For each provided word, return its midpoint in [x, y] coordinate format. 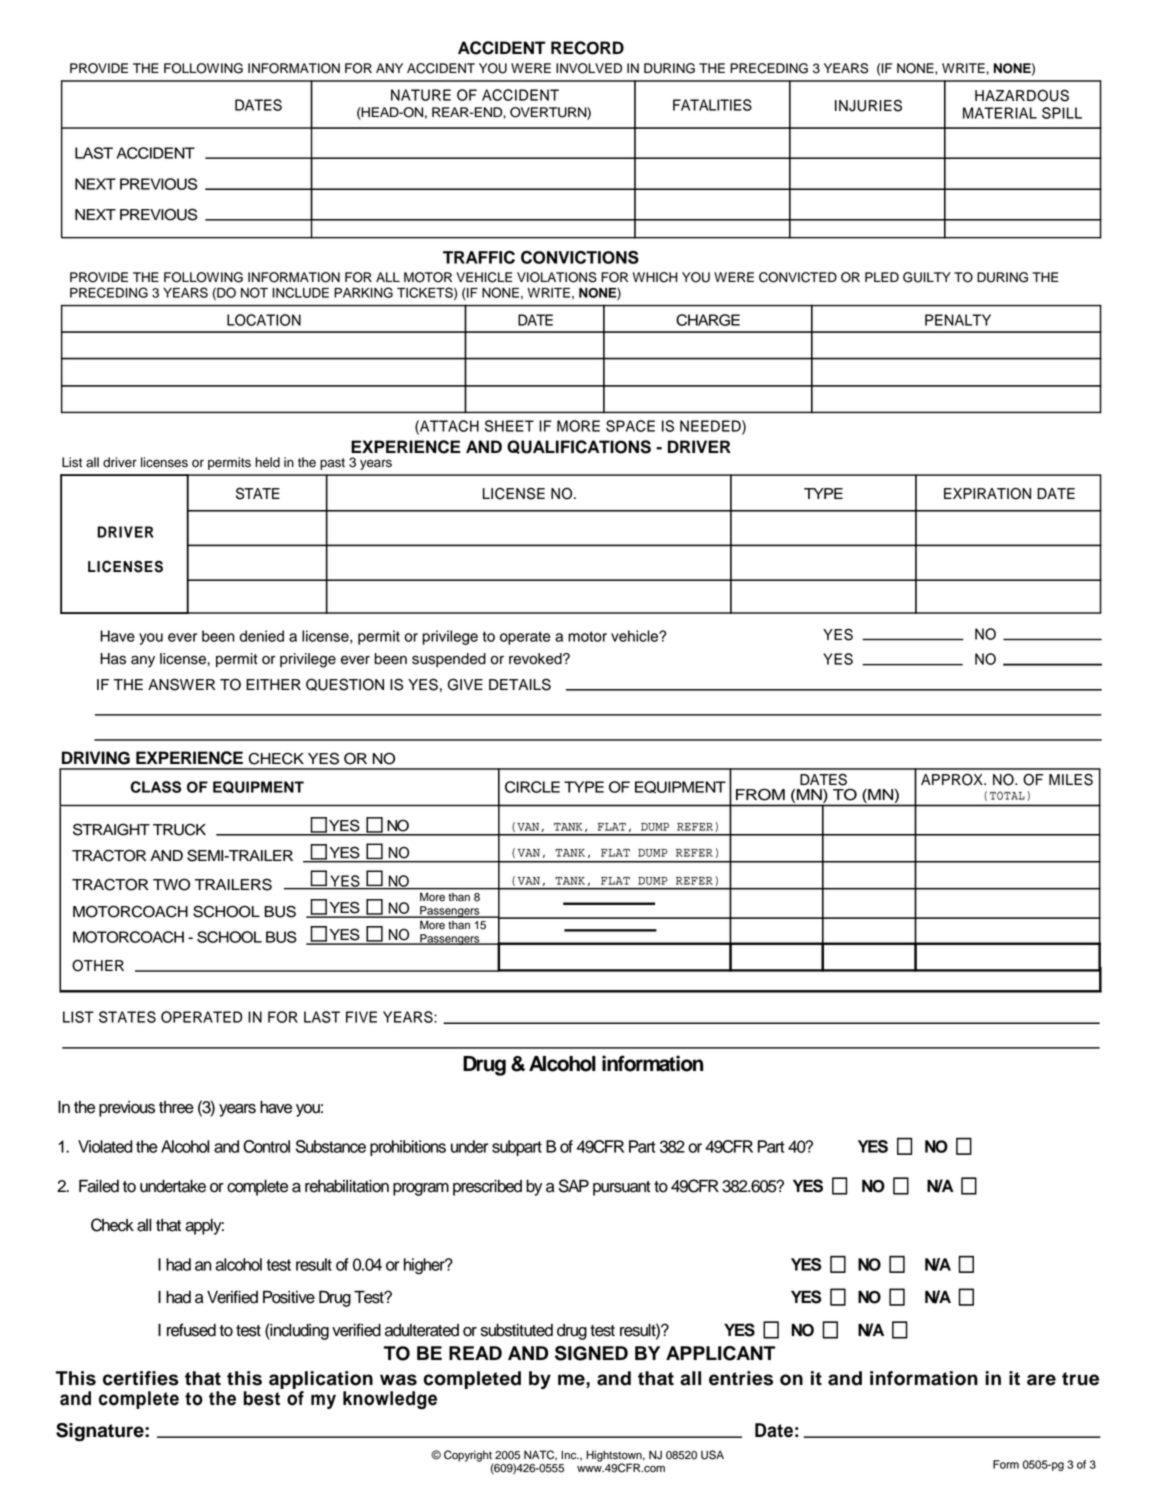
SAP [574, 1186]
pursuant [621, 1188]
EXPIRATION [987, 493]
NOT [254, 292]
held [267, 462]
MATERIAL [1000, 113]
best [262, 1398]
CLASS [155, 787]
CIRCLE [532, 787]
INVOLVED [589, 68]
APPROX [953, 779]
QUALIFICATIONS [579, 447]
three [176, 1107]
